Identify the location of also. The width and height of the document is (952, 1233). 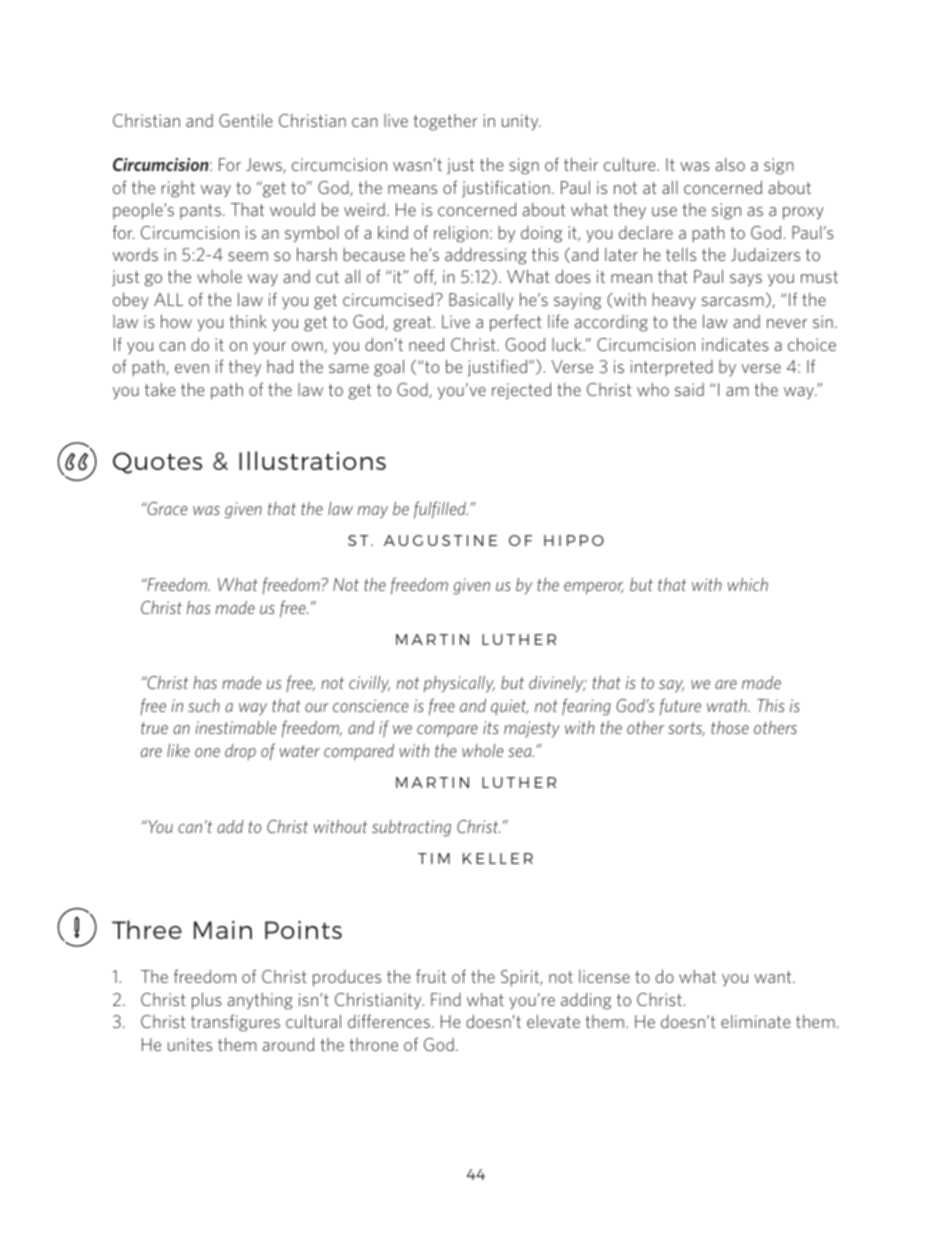
(730, 164).
